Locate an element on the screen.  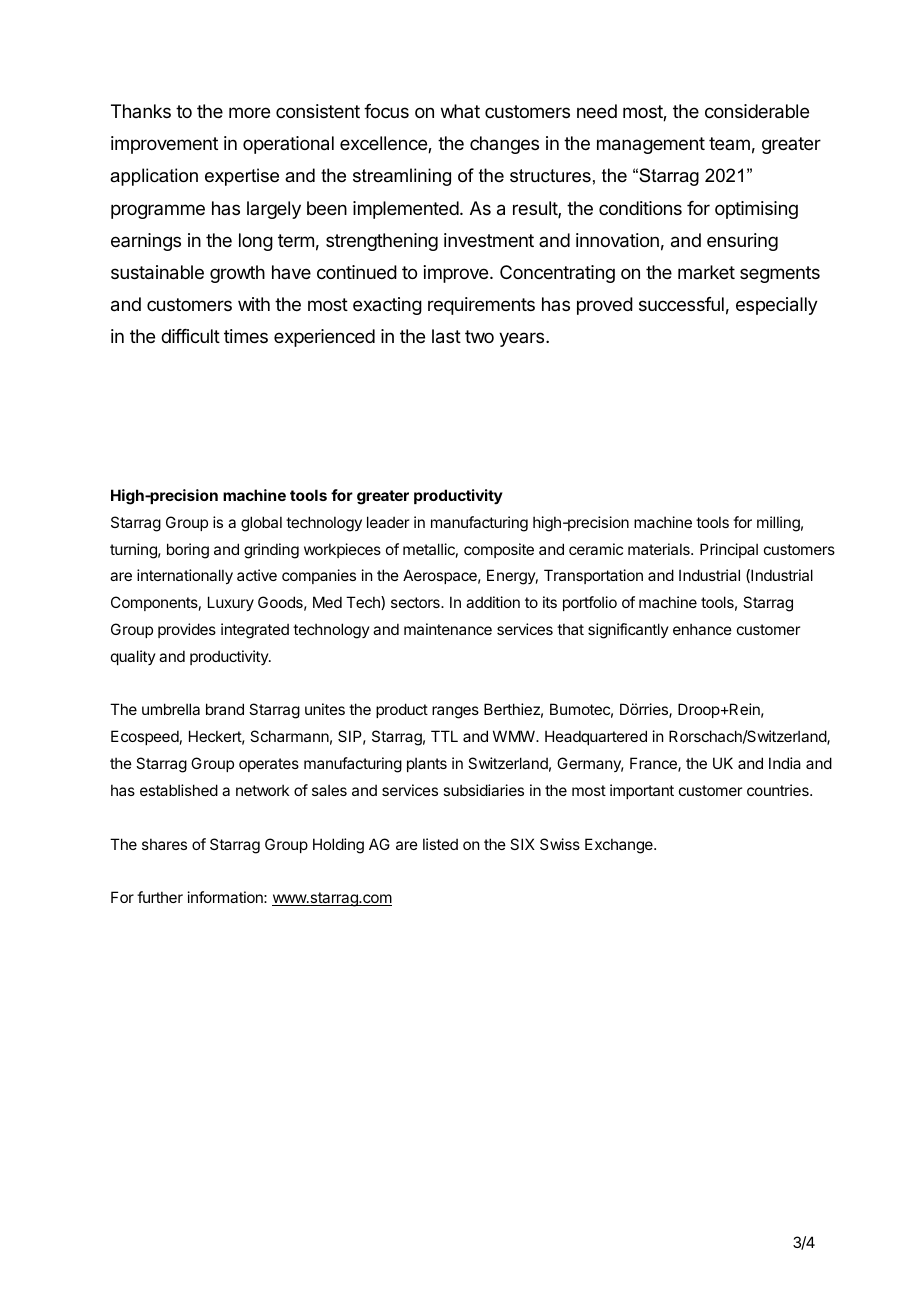
difficult is located at coordinates (190, 336).
